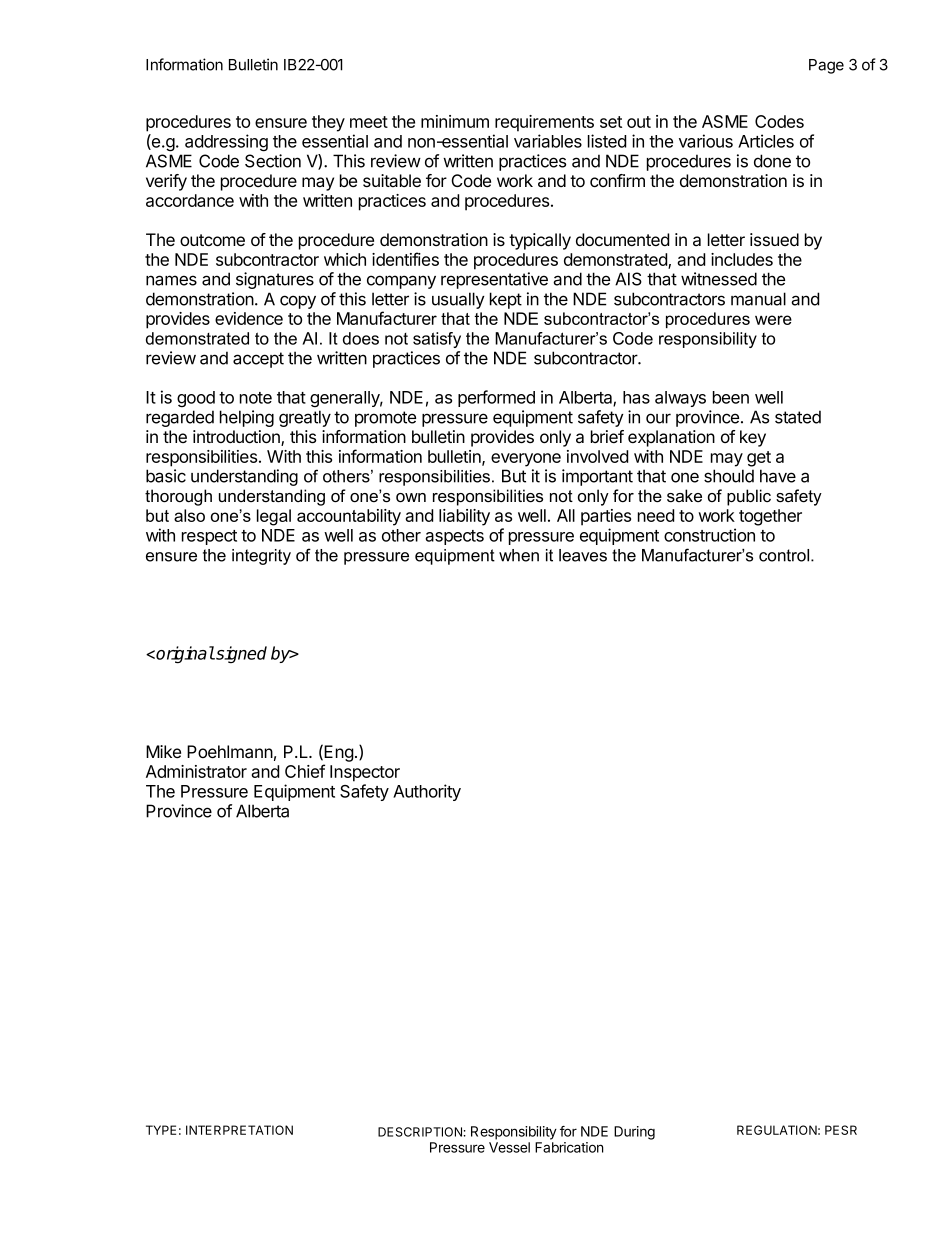  I want to click on introduction, so click(237, 438).
